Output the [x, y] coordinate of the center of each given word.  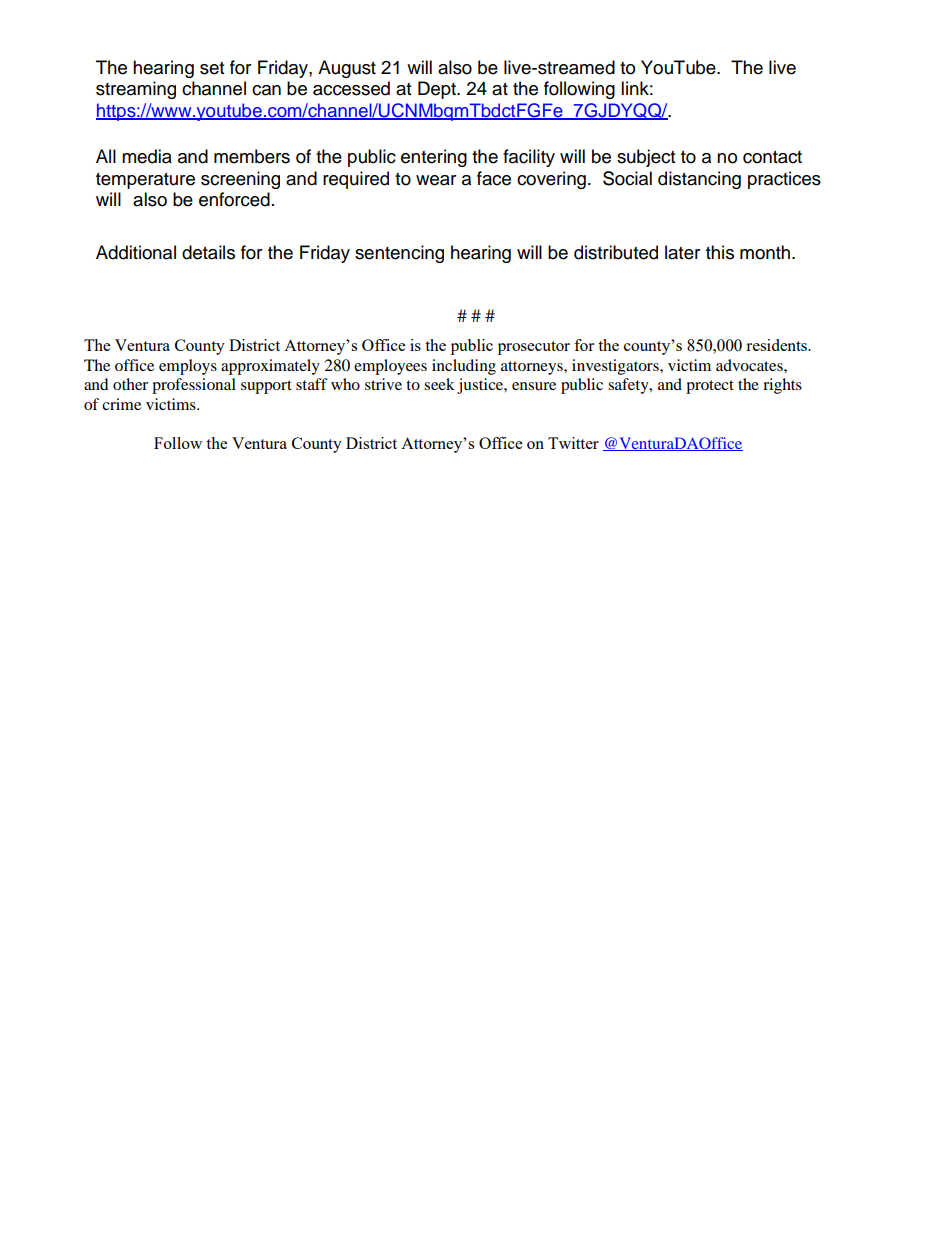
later [682, 252]
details [208, 252]
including [464, 367]
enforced [234, 199]
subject [646, 158]
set [212, 68]
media [147, 156]
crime [121, 404]
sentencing [399, 254]
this [720, 252]
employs [188, 367]
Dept [438, 90]
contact [772, 157]
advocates [750, 365]
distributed [616, 252]
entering [434, 158]
